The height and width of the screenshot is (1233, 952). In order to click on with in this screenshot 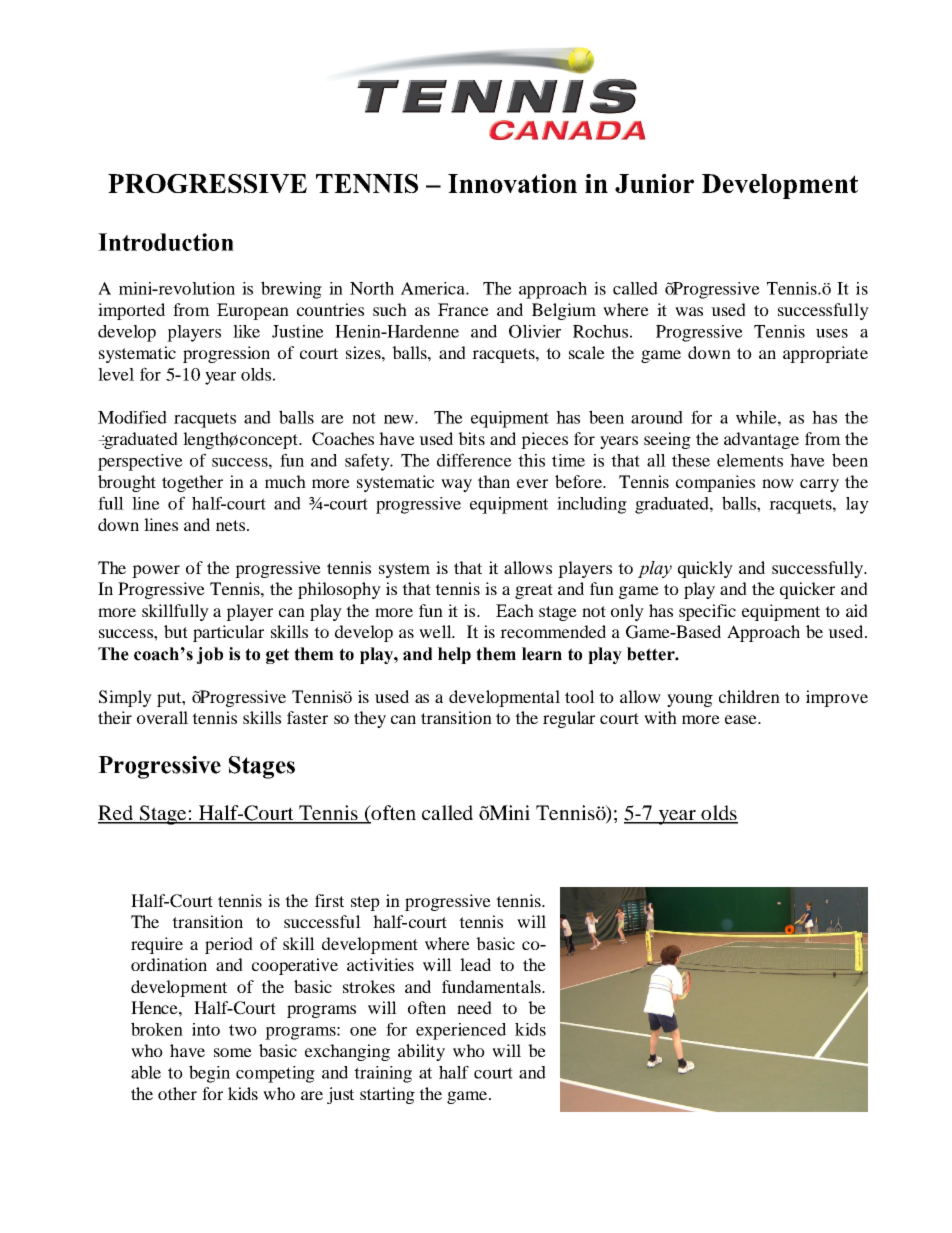, I will do `click(660, 717)`.
